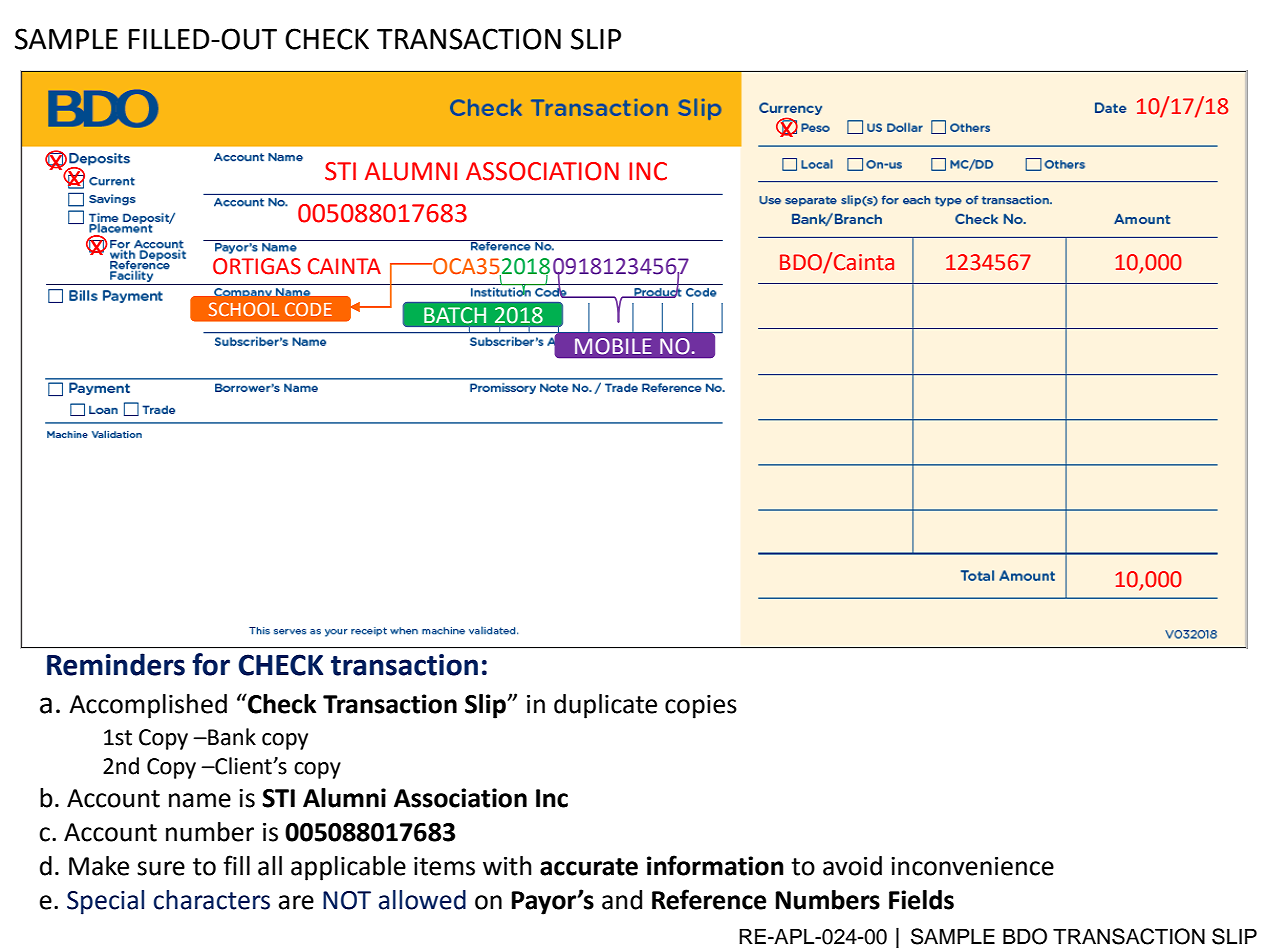  I want to click on Reminders, so click(116, 664).
